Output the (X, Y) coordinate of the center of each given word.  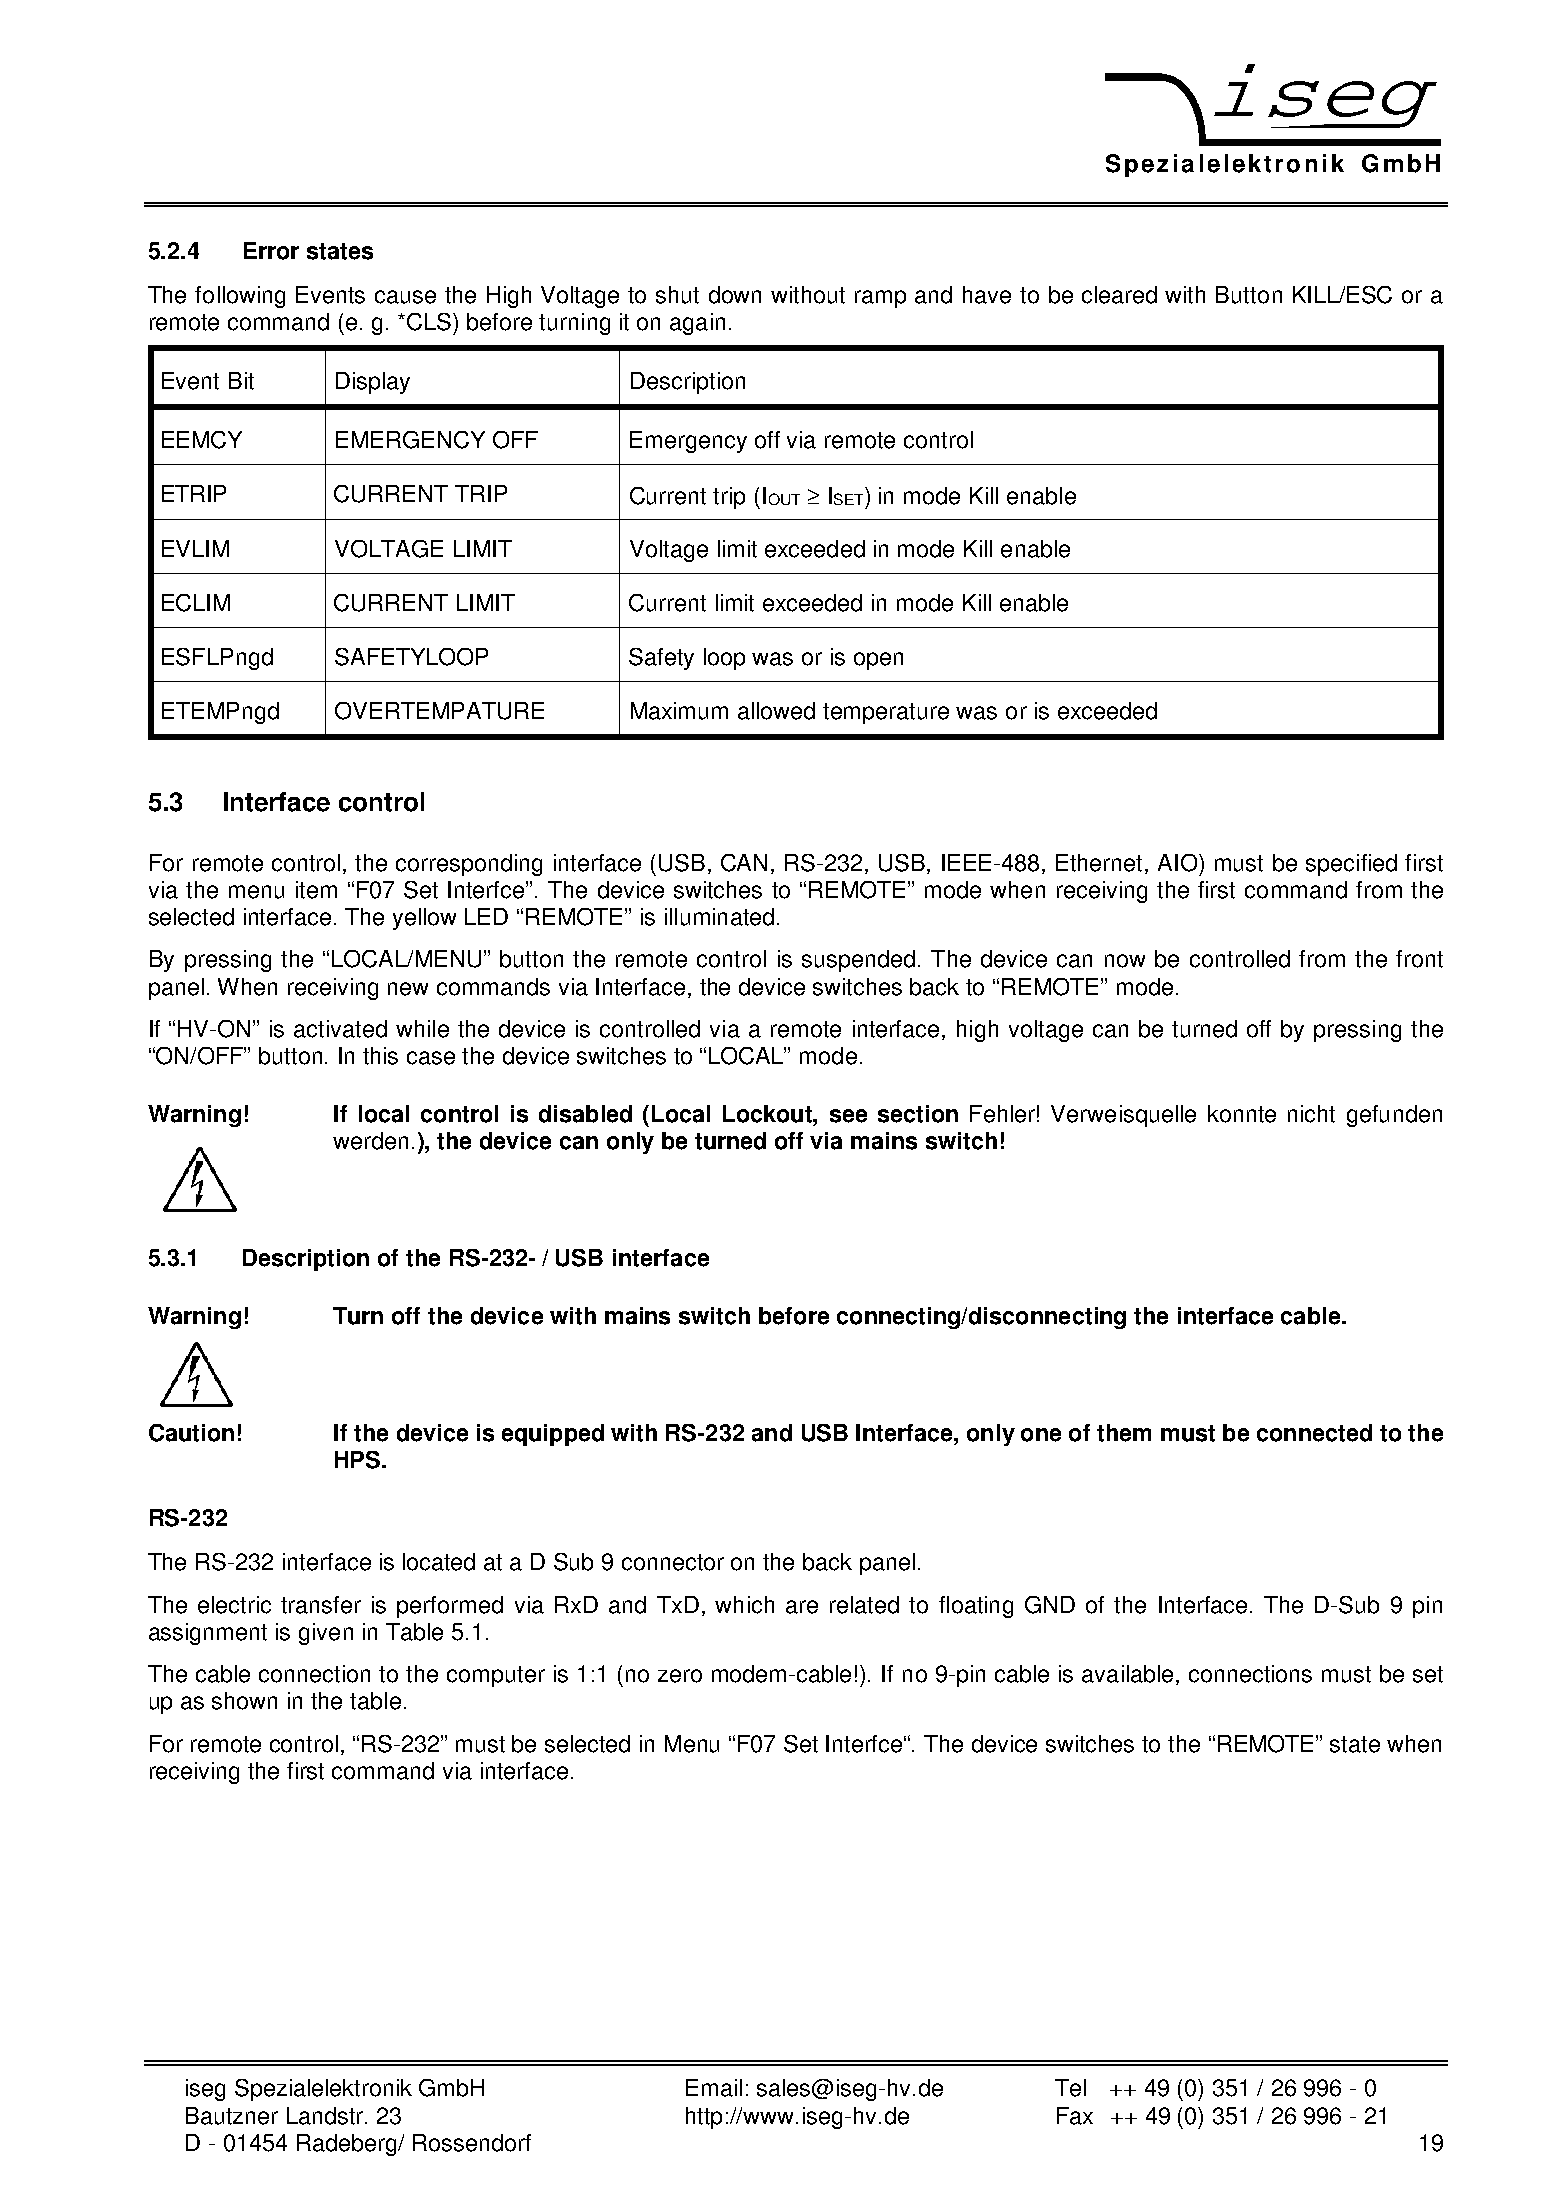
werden (370, 1141)
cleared (1119, 295)
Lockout (768, 1114)
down (735, 295)
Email (714, 2088)
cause (405, 297)
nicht (1311, 1114)
